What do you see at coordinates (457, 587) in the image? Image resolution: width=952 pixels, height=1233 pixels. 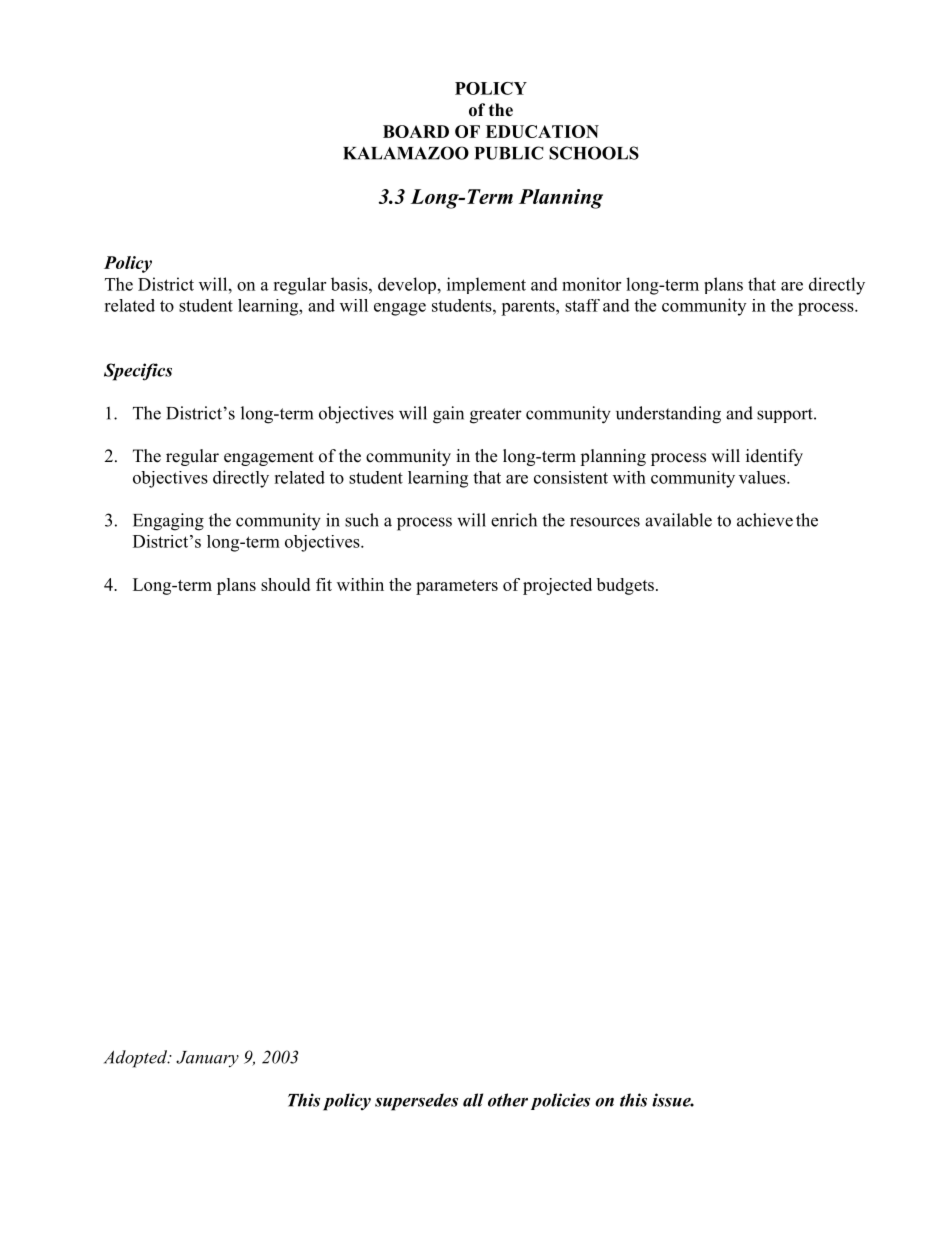 I see `parameters` at bounding box center [457, 587].
